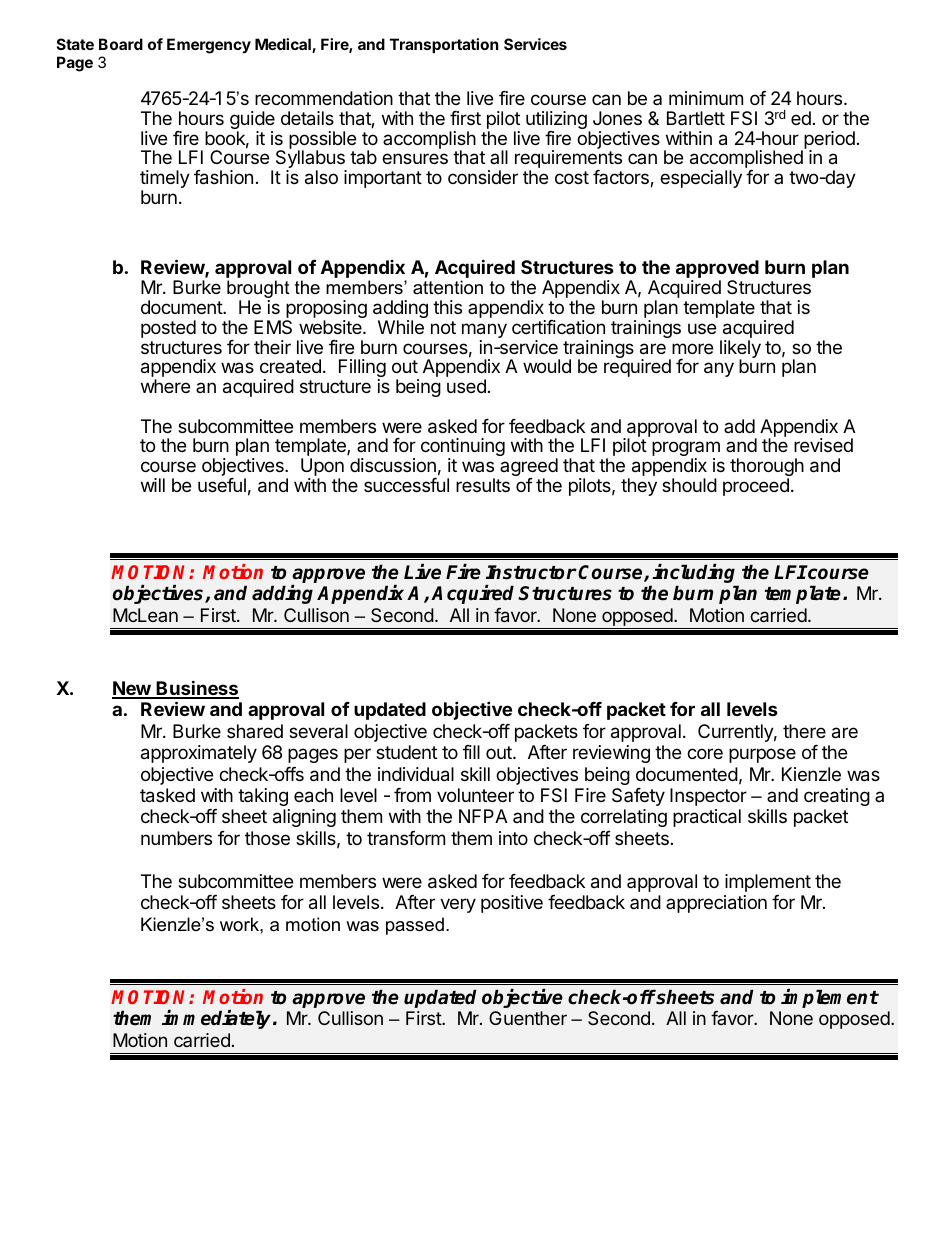 The image size is (952, 1233). I want to click on proceed, so click(756, 487).
